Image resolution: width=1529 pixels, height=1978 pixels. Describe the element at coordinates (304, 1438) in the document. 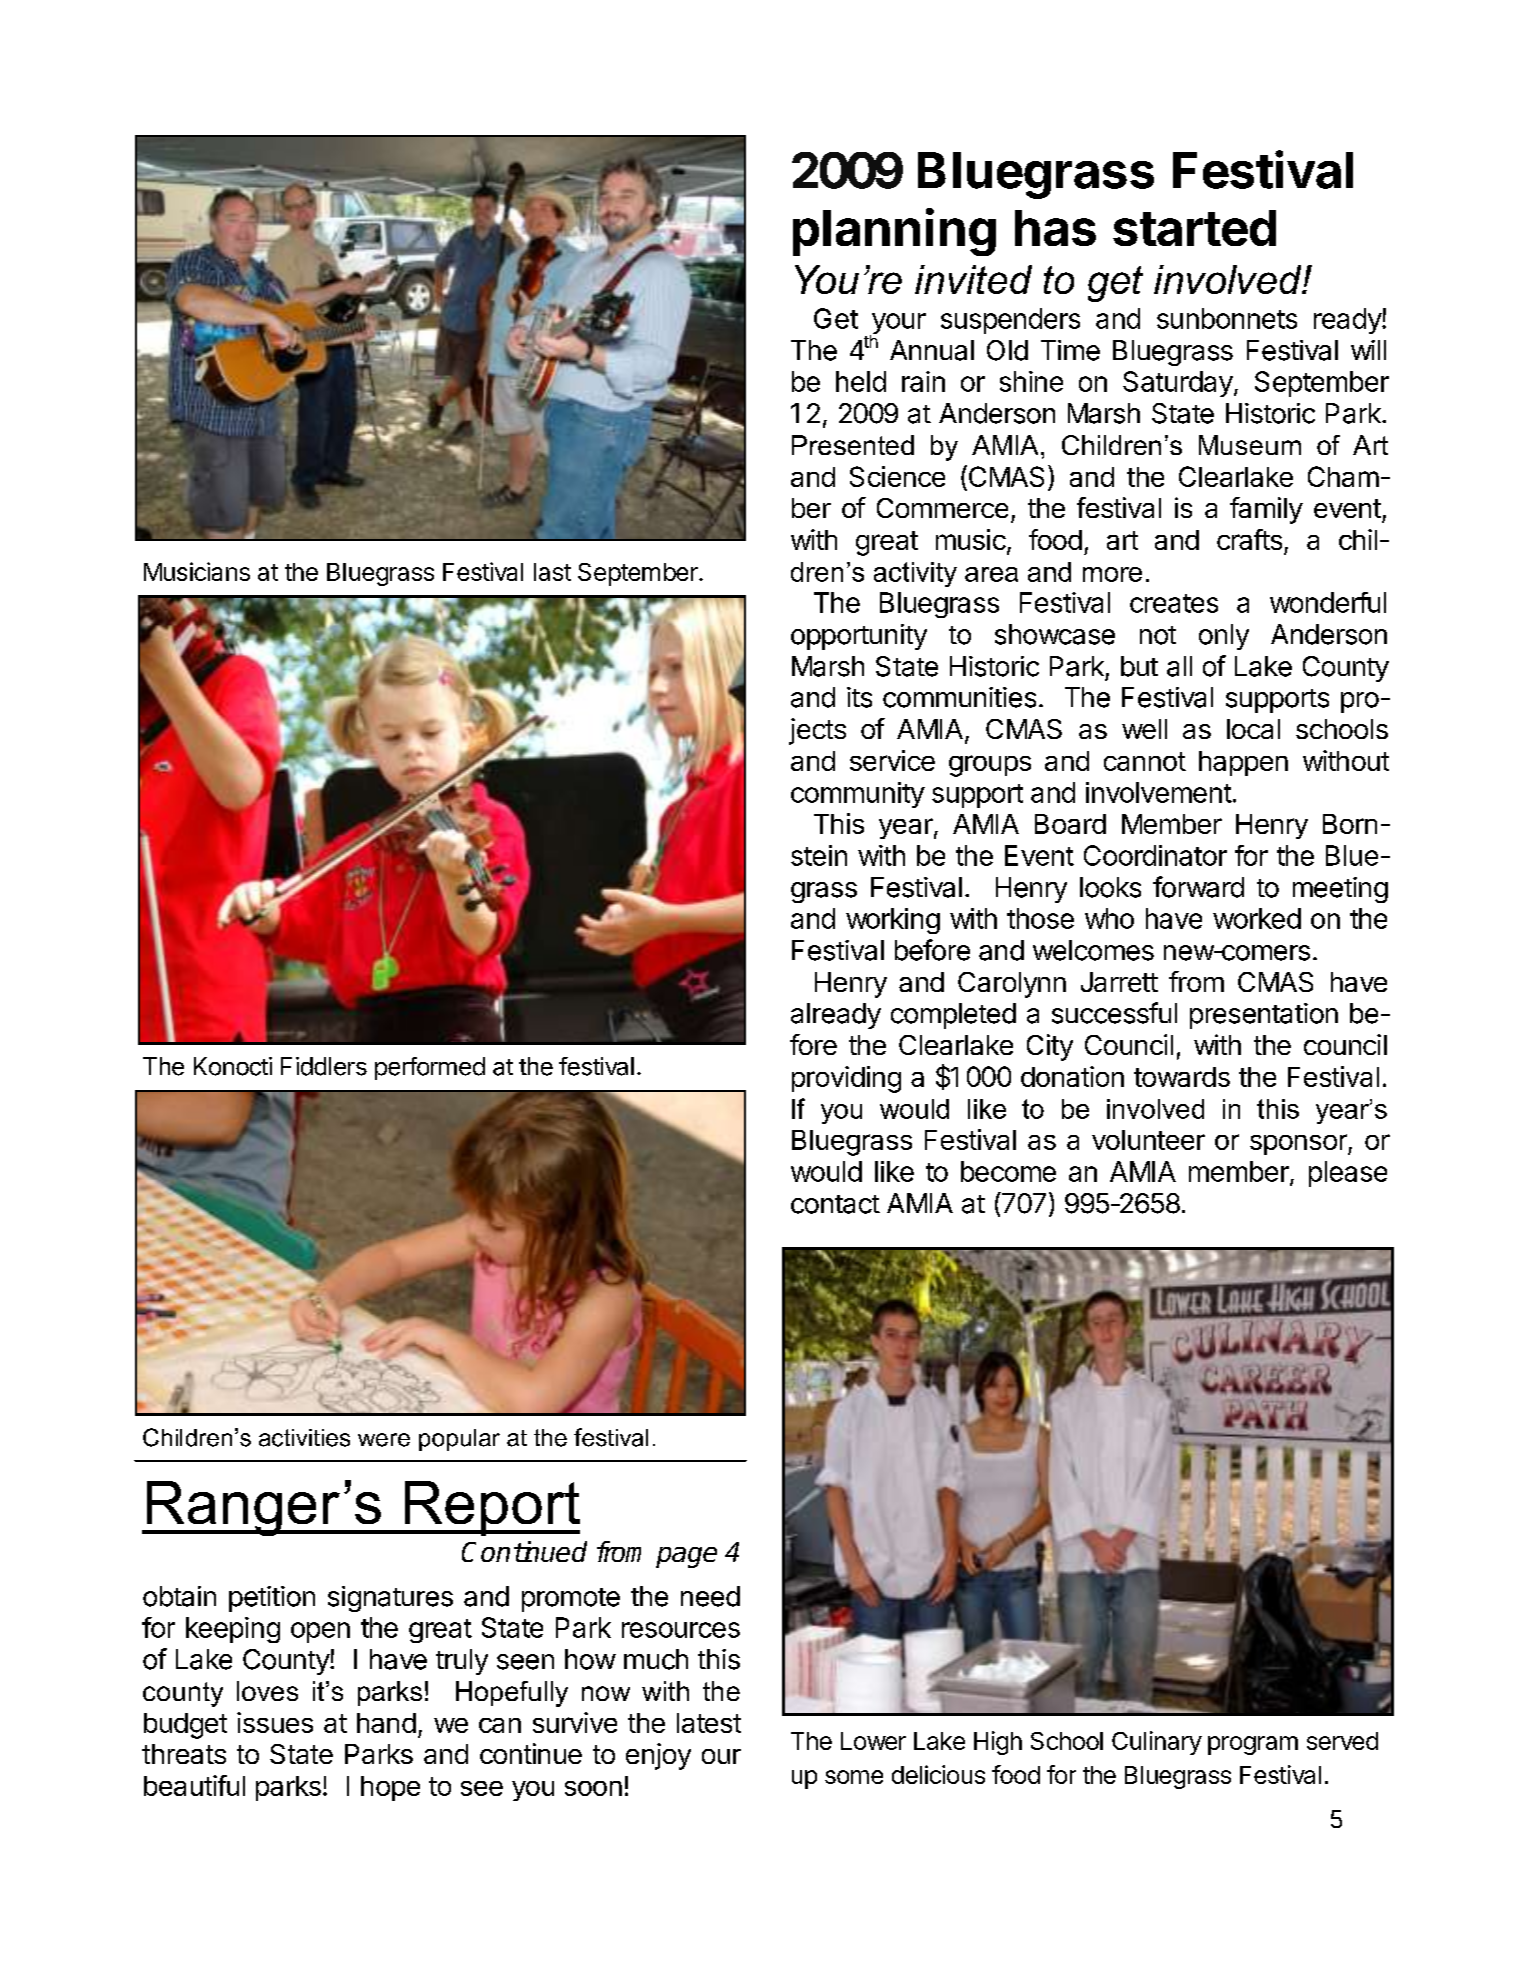

I see `activities` at that location.
